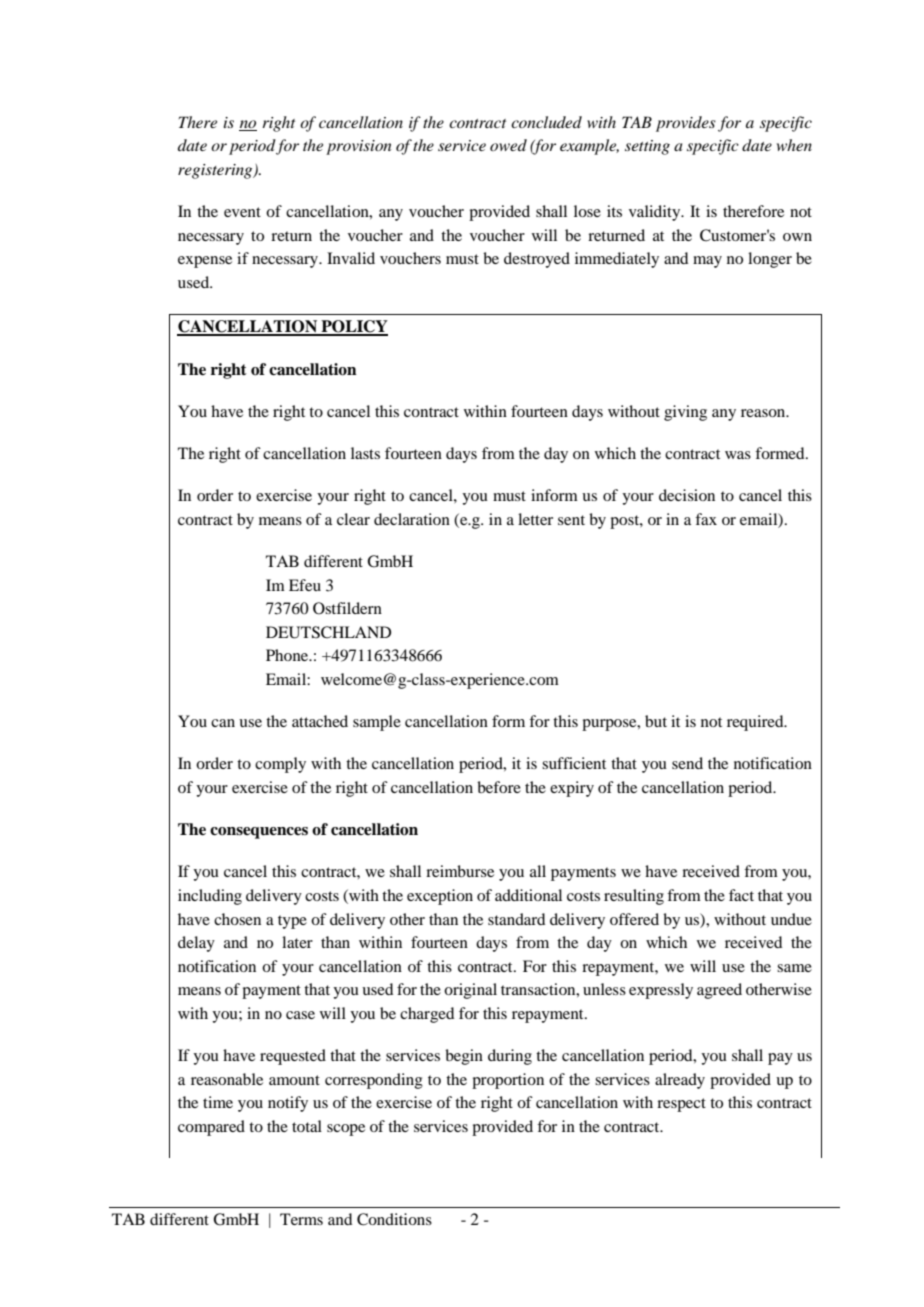 This screenshot has height=1307, width=924. Describe the element at coordinates (508, 145) in the screenshot. I see `owed` at that location.
